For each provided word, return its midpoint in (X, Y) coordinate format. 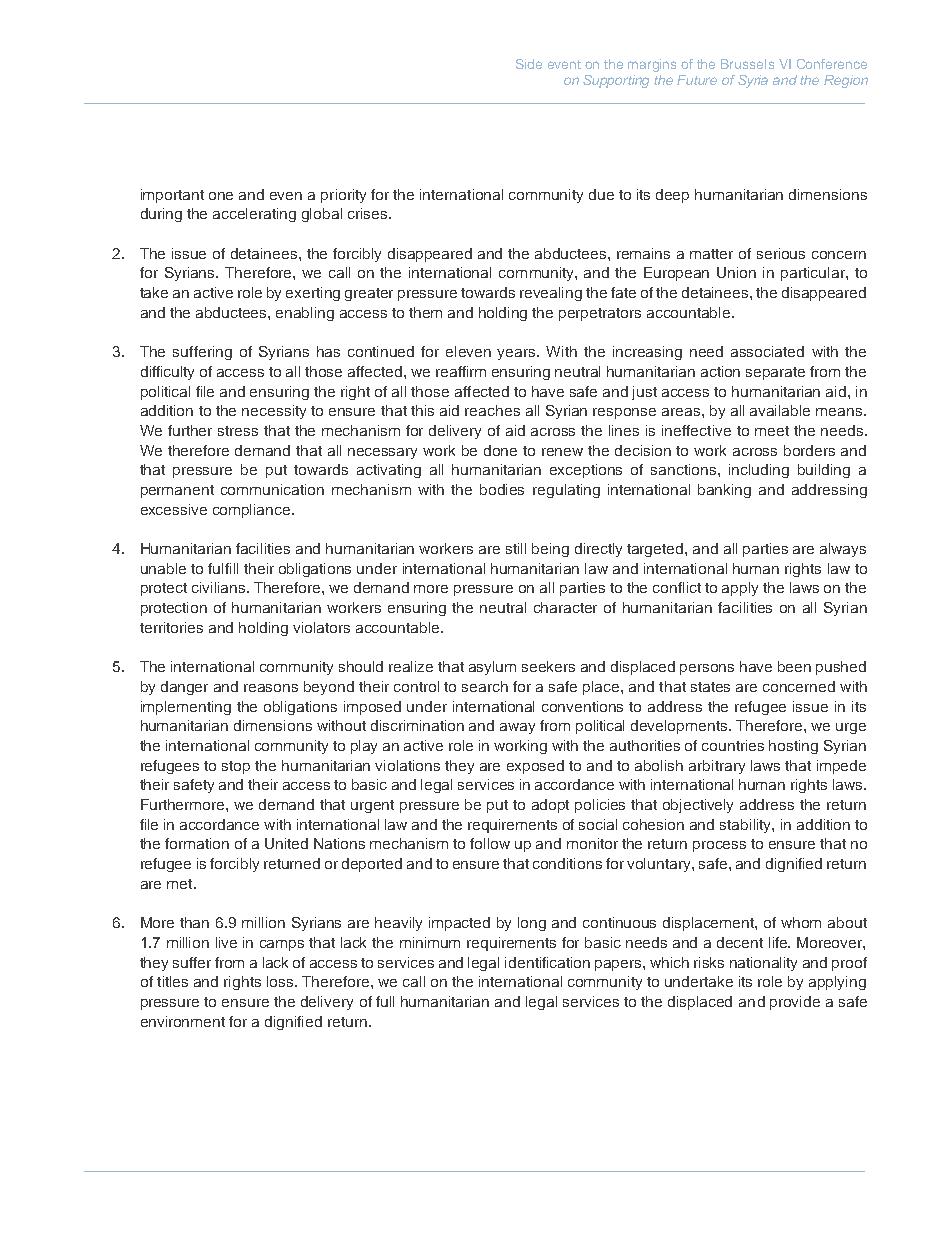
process (719, 846)
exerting (313, 294)
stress (238, 431)
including (759, 471)
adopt (550, 806)
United (286, 843)
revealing (551, 294)
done (500, 450)
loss (281, 981)
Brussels (747, 64)
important (172, 196)
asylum (492, 668)
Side (529, 64)
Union (736, 272)
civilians (220, 587)
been (794, 666)
